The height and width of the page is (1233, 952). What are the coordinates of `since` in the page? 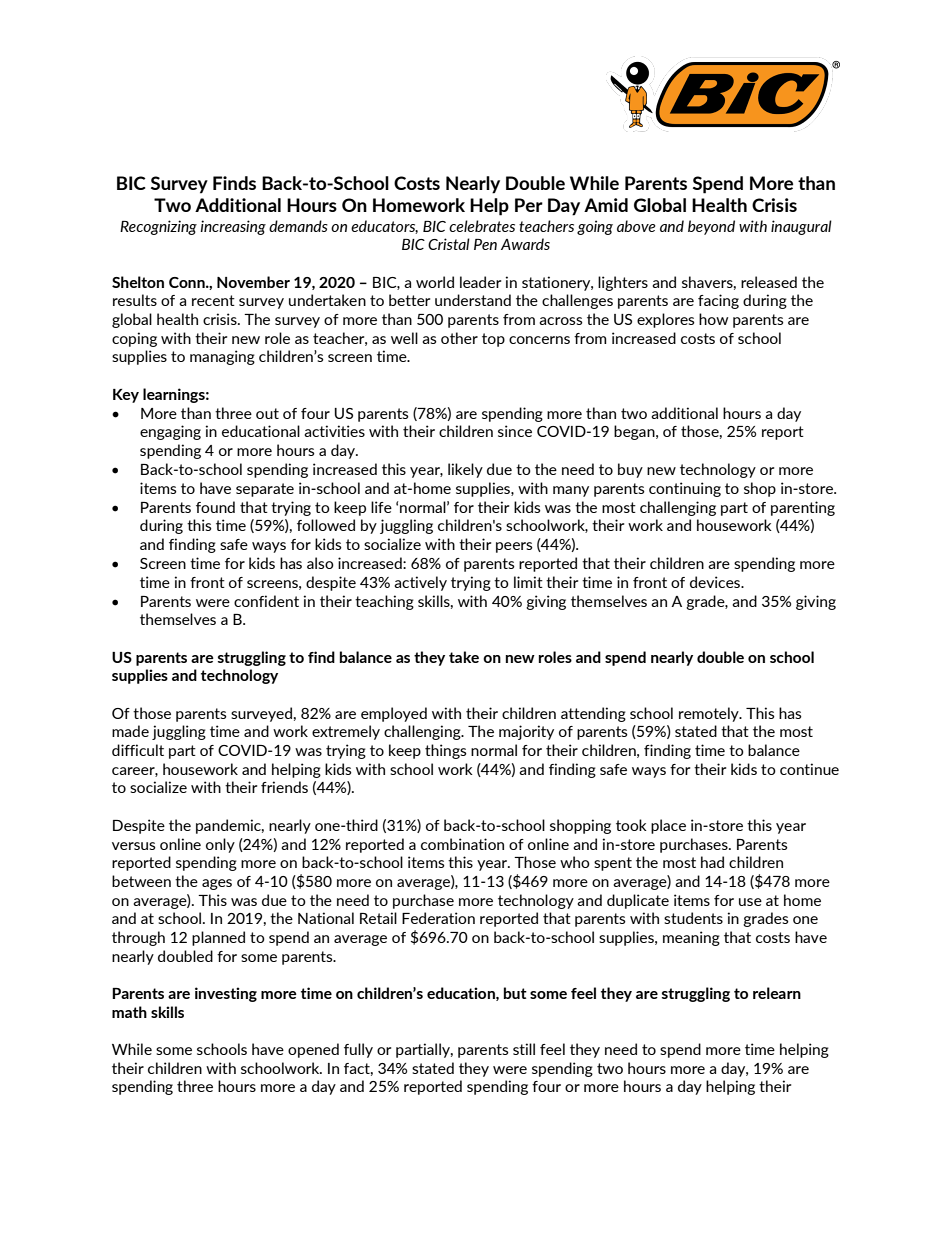 It's located at (515, 431).
